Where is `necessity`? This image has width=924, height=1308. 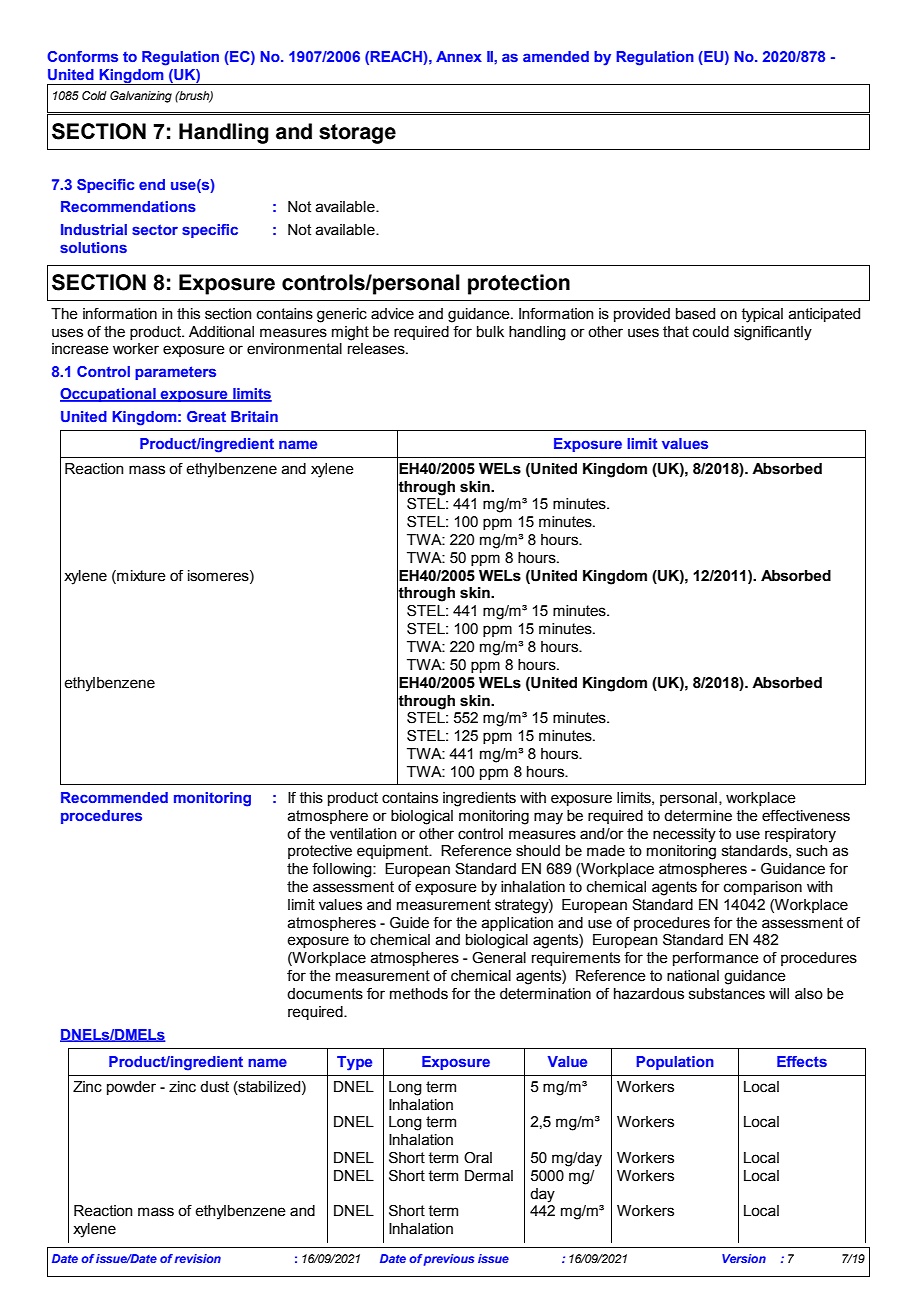
necessity is located at coordinates (684, 835).
